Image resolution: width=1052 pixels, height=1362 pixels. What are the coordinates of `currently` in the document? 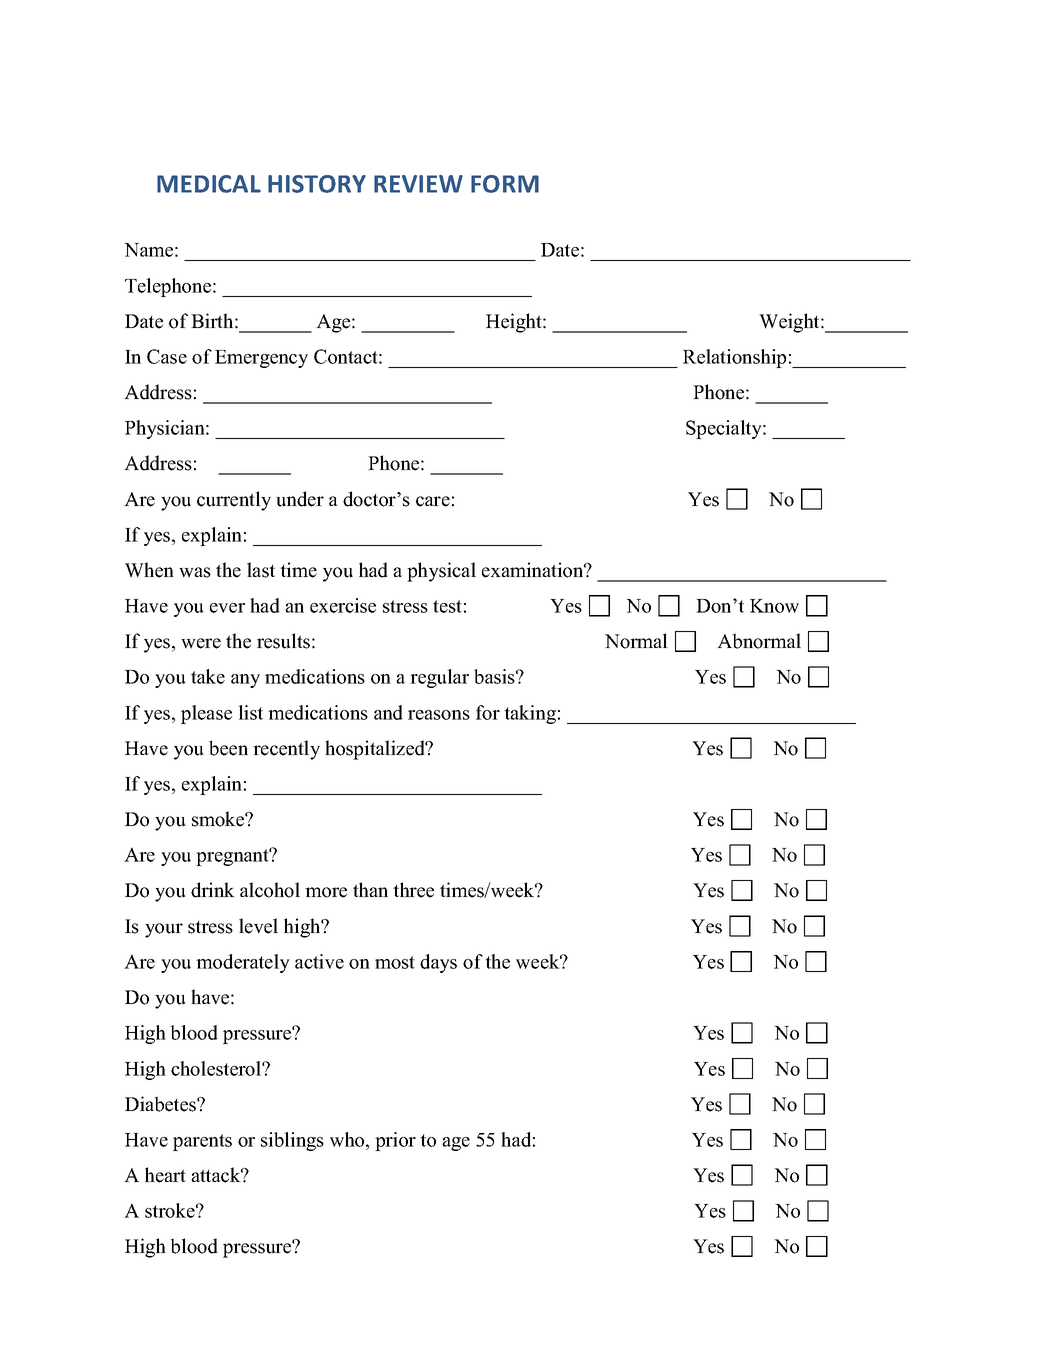 It's located at (234, 501).
